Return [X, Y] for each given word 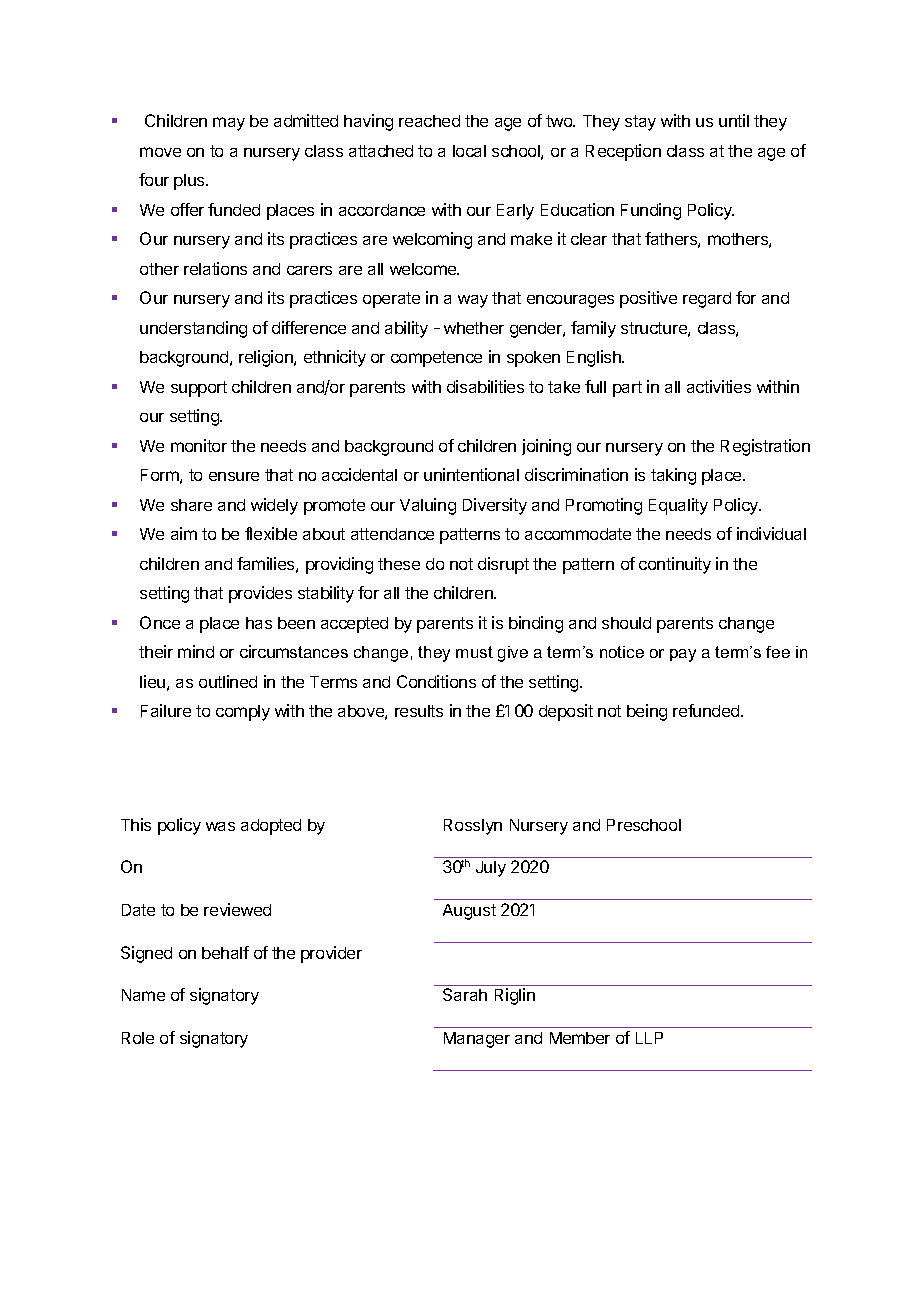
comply [243, 713]
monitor [199, 445]
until [734, 120]
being [647, 712]
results [419, 711]
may [229, 124]
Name [143, 995]
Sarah [465, 994]
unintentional [471, 474]
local [469, 151]
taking [673, 476]
